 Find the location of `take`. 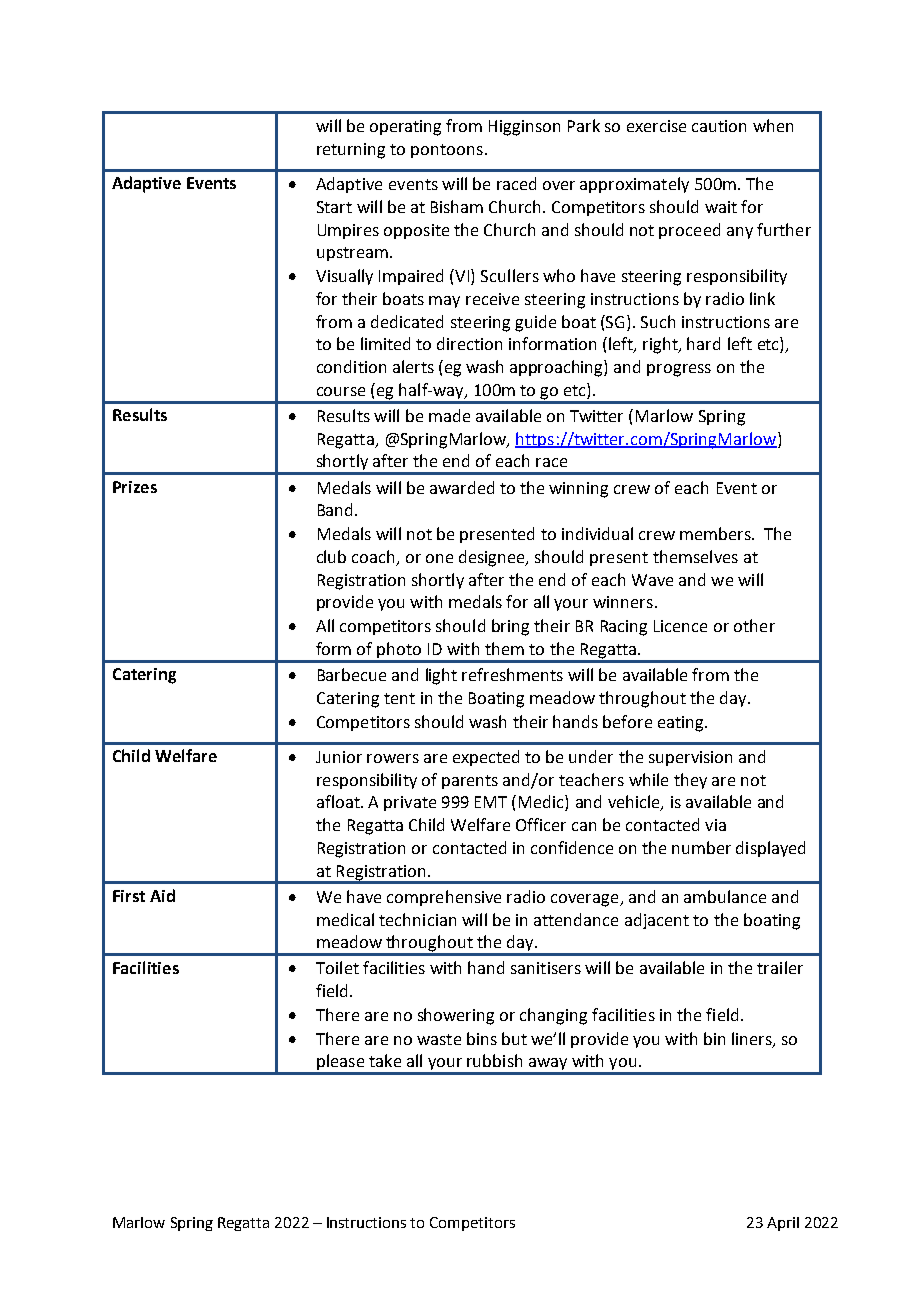

take is located at coordinates (385, 1060).
